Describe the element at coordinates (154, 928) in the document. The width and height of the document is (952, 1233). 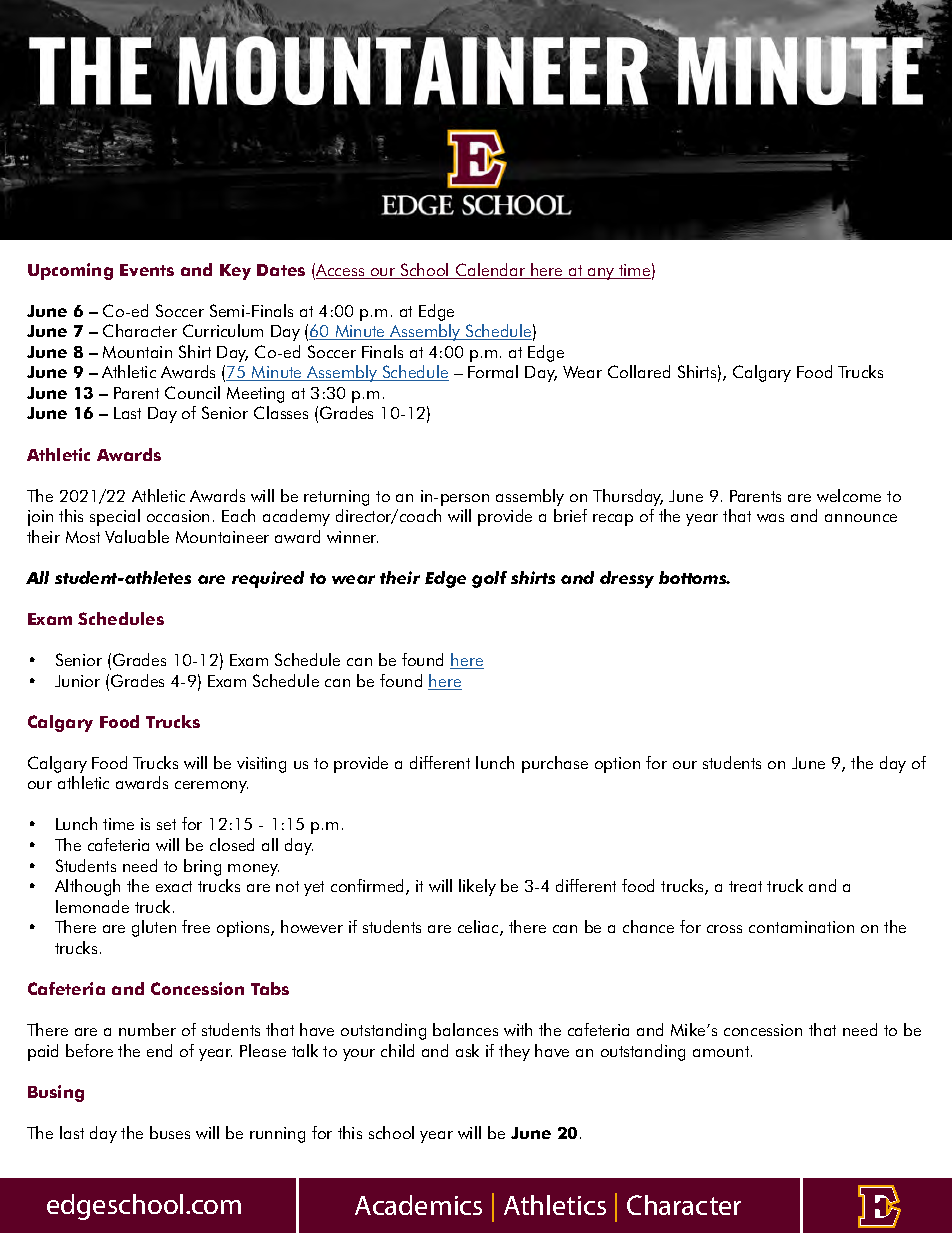
I see `gluten` at that location.
